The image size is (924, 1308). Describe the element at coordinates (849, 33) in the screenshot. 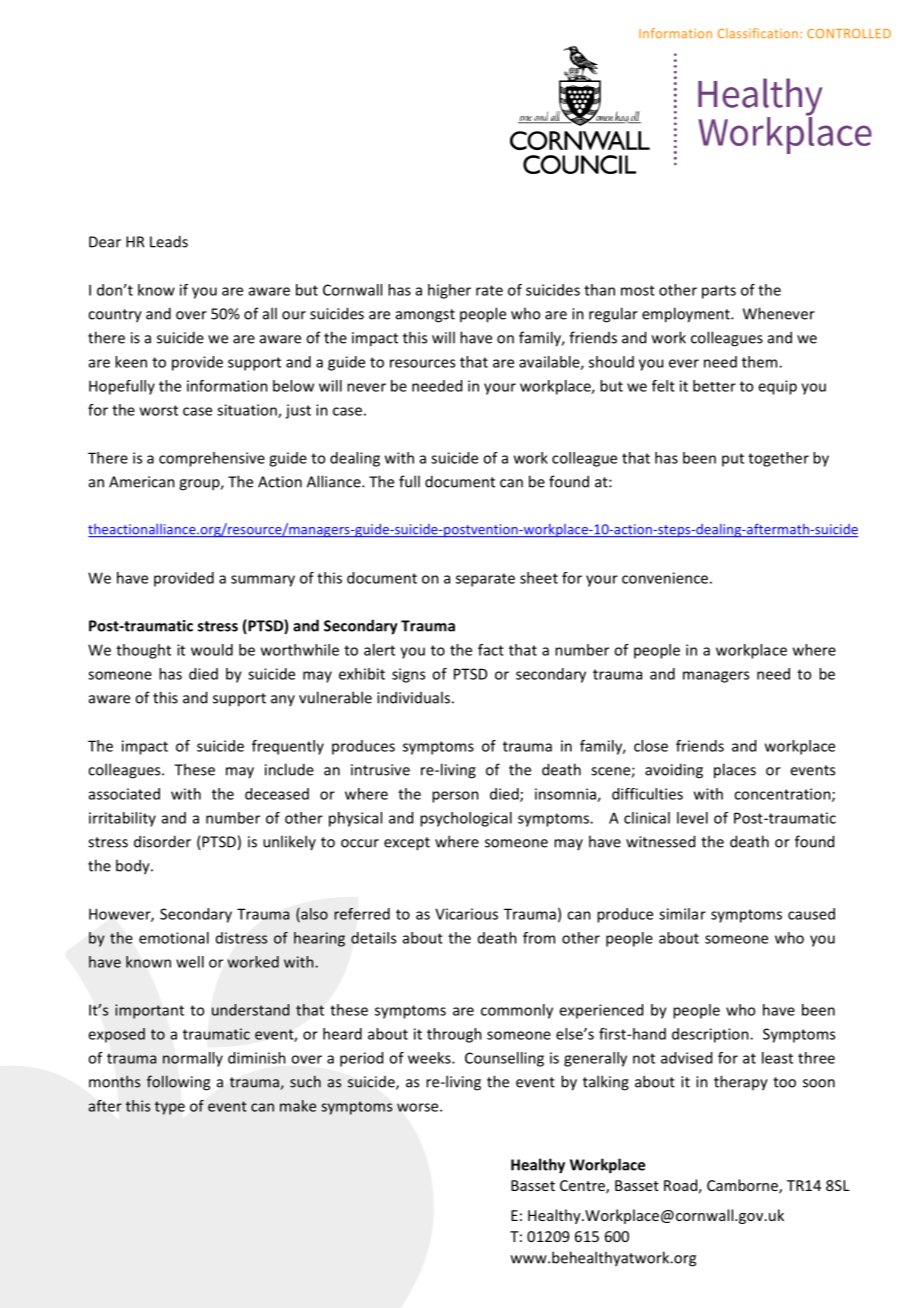

I see `CONTROLLED` at that location.
